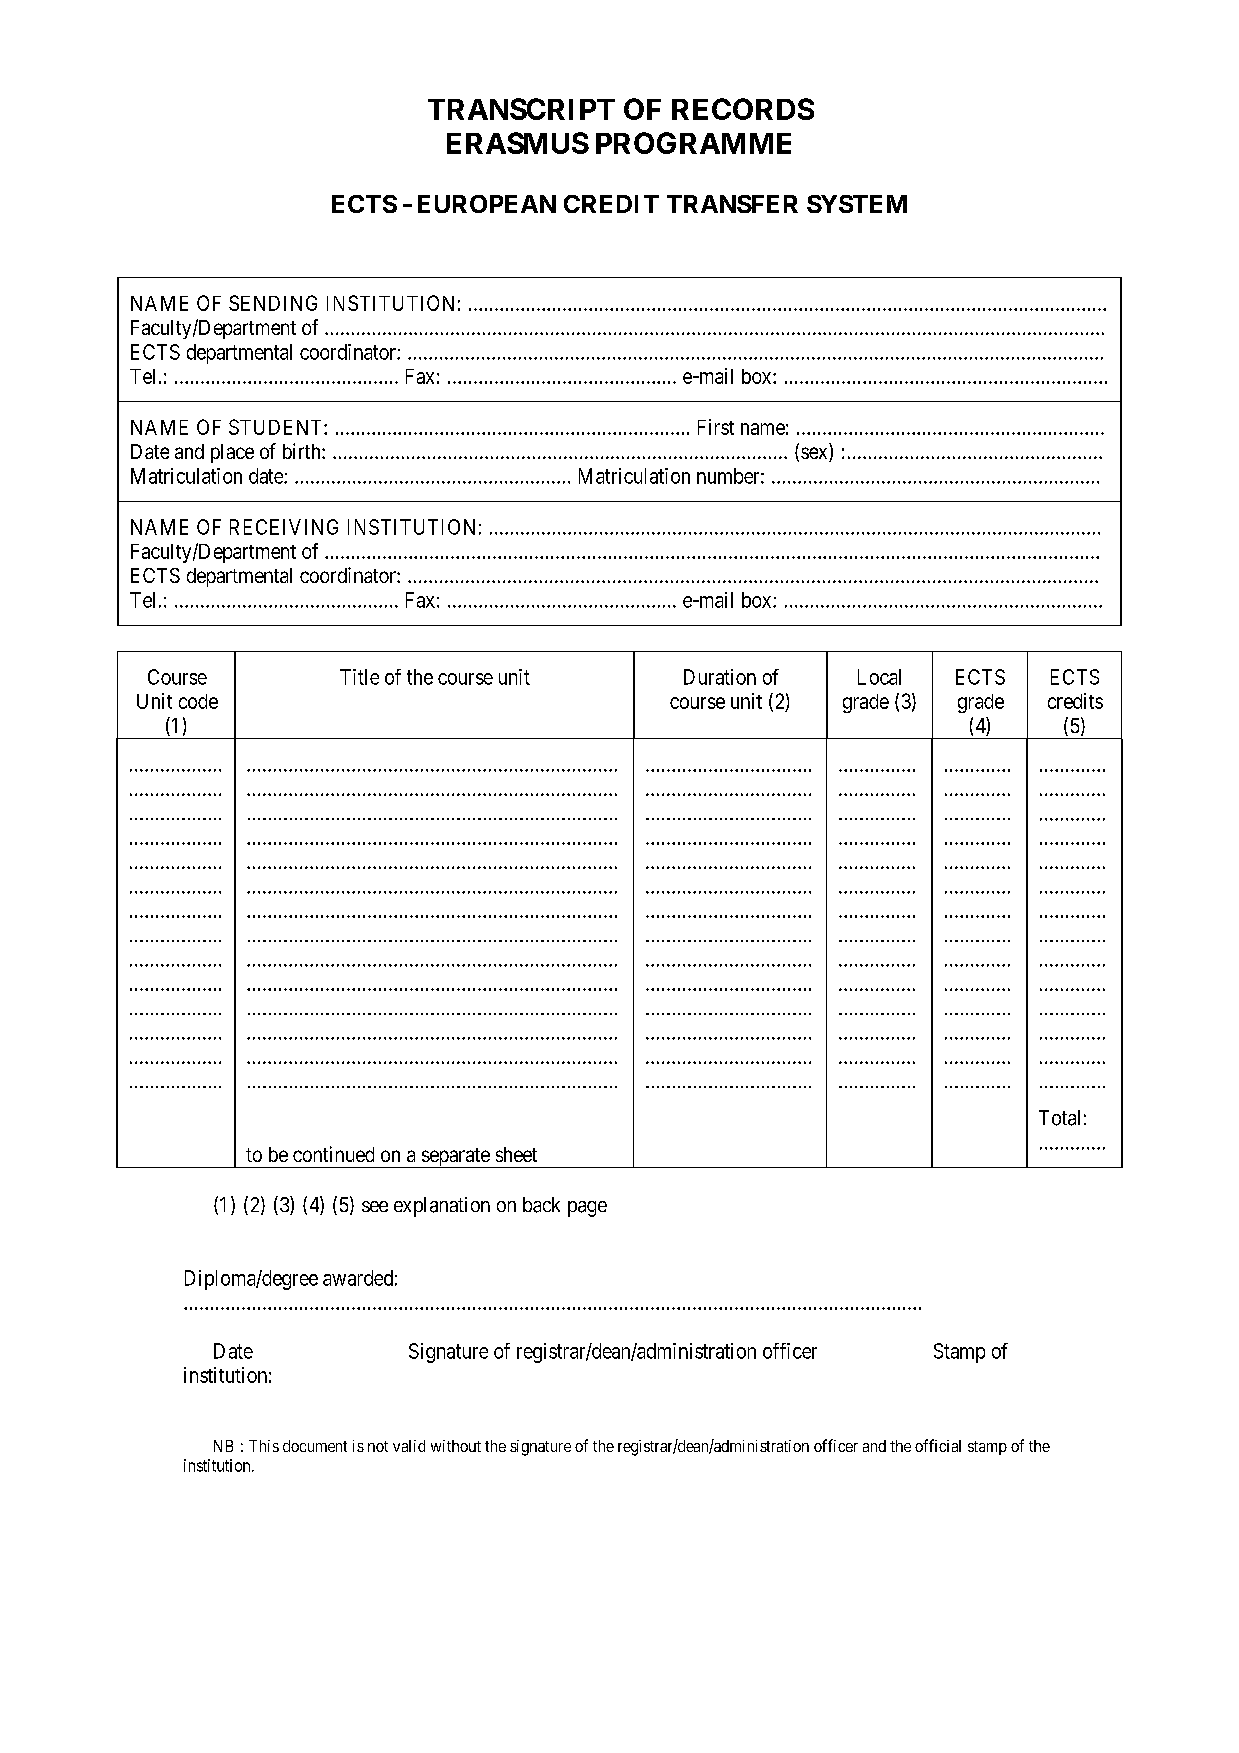  Describe the element at coordinates (315, 1446) in the screenshot. I see `document` at that location.
